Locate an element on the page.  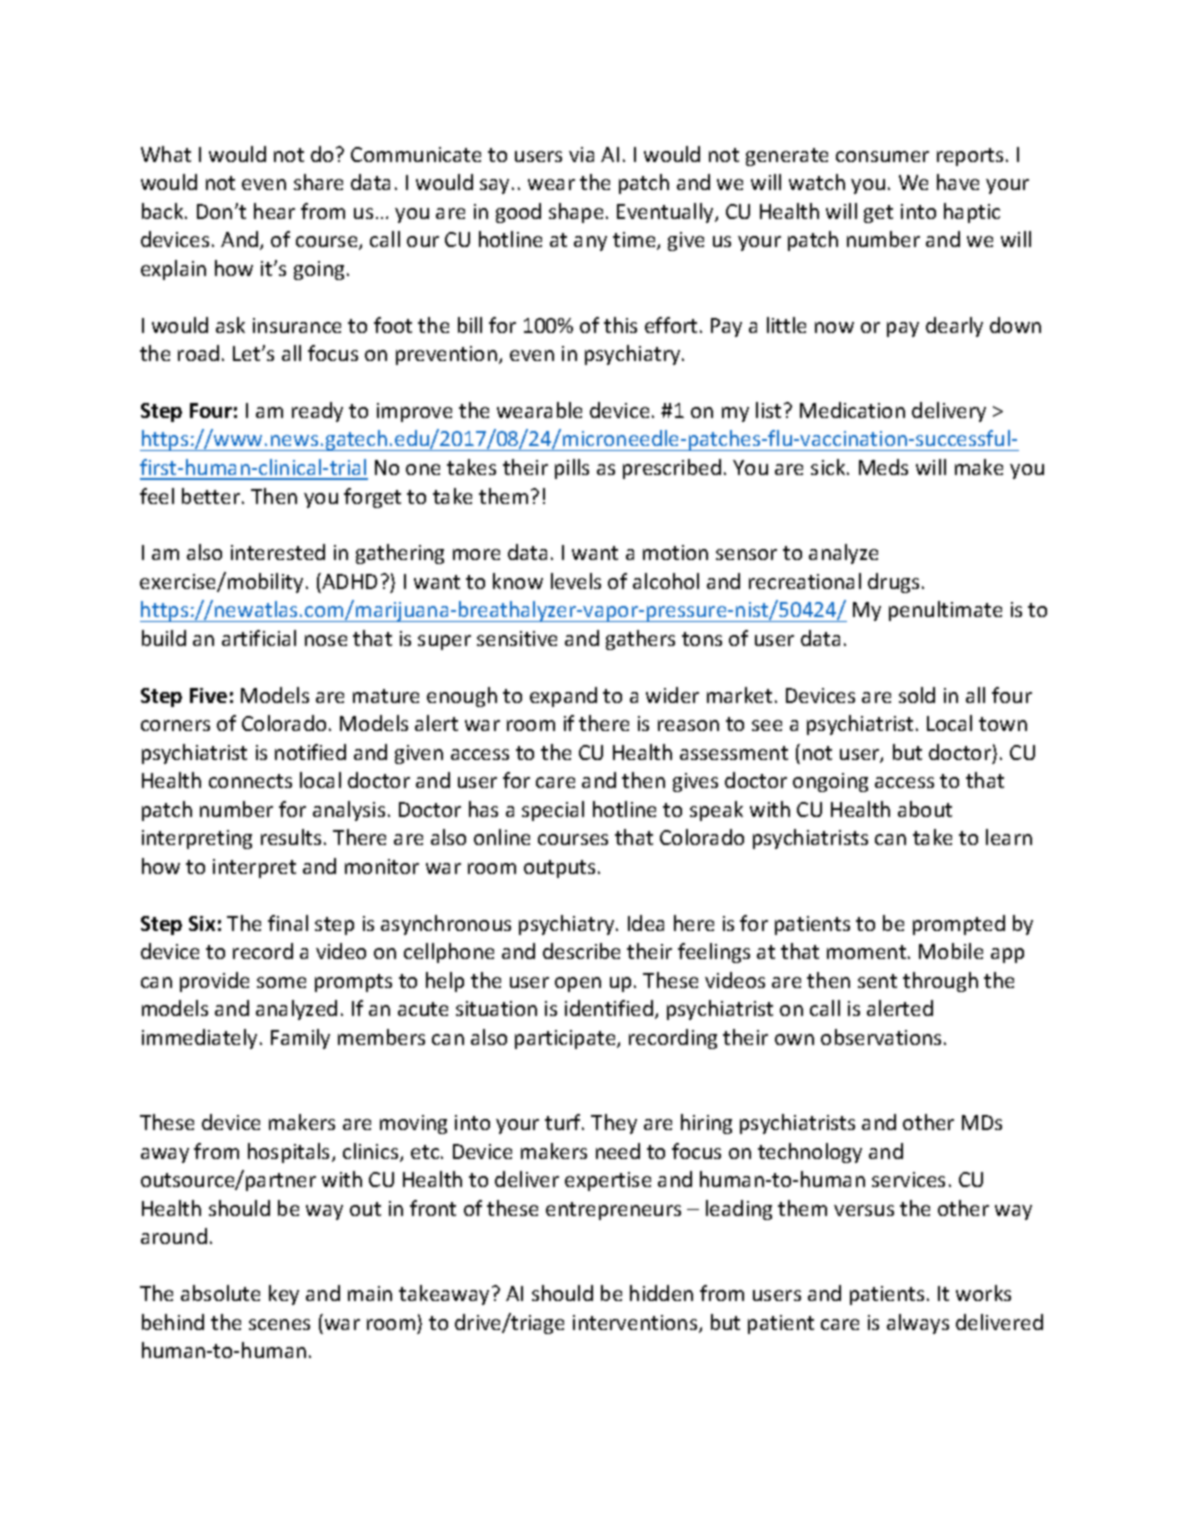
sold is located at coordinates (917, 695).
